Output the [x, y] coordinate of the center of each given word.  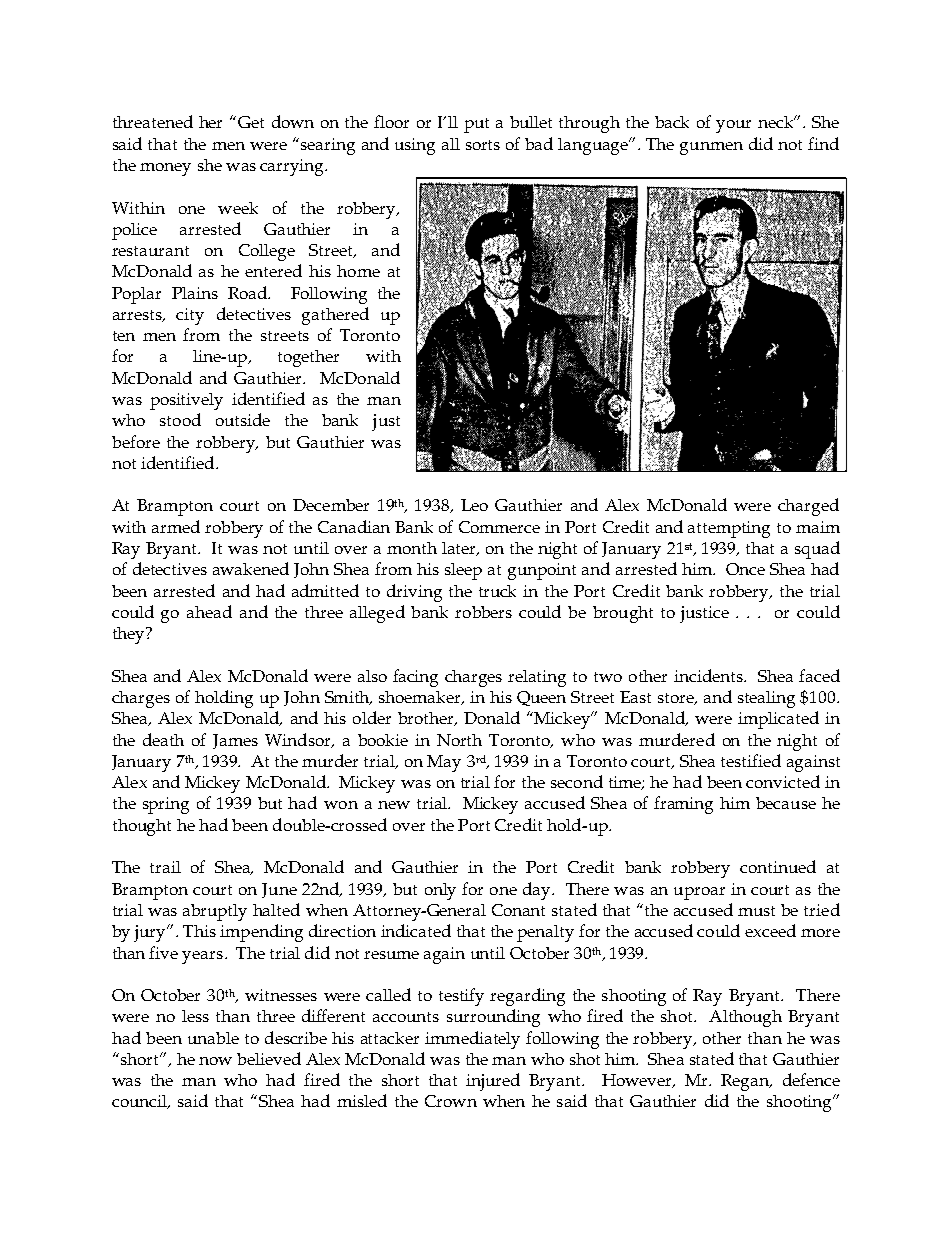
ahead [209, 611]
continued [778, 866]
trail [165, 867]
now [215, 1061]
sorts [483, 145]
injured [493, 1082]
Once [745, 569]
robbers [483, 612]
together [308, 358]
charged [808, 507]
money [165, 169]
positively [186, 401]
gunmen [711, 148]
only [440, 891]
